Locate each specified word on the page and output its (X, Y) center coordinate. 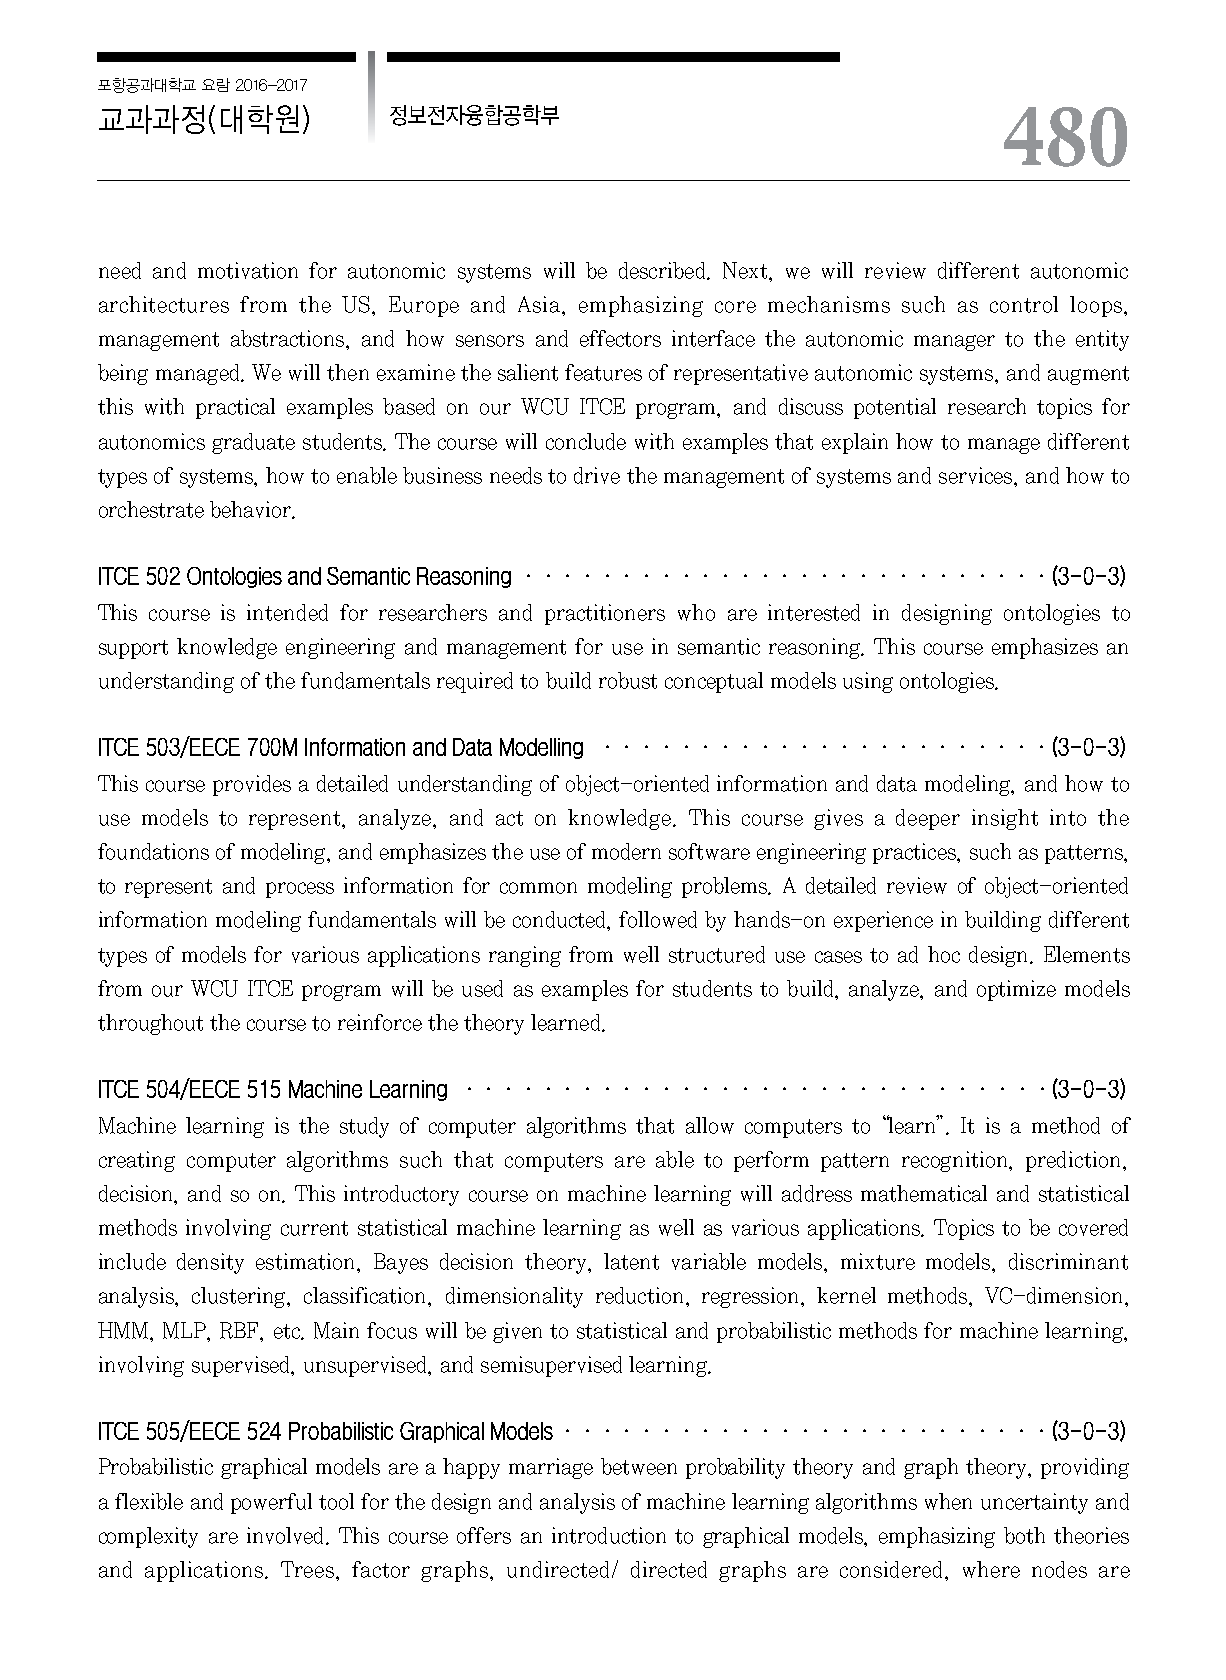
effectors (620, 338)
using (868, 682)
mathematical (924, 1193)
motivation (248, 270)
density (210, 1263)
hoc (944, 954)
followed (658, 919)
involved (287, 1536)
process (300, 890)
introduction (609, 1535)
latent (631, 1261)
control (1024, 304)
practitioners (605, 614)
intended (287, 612)
